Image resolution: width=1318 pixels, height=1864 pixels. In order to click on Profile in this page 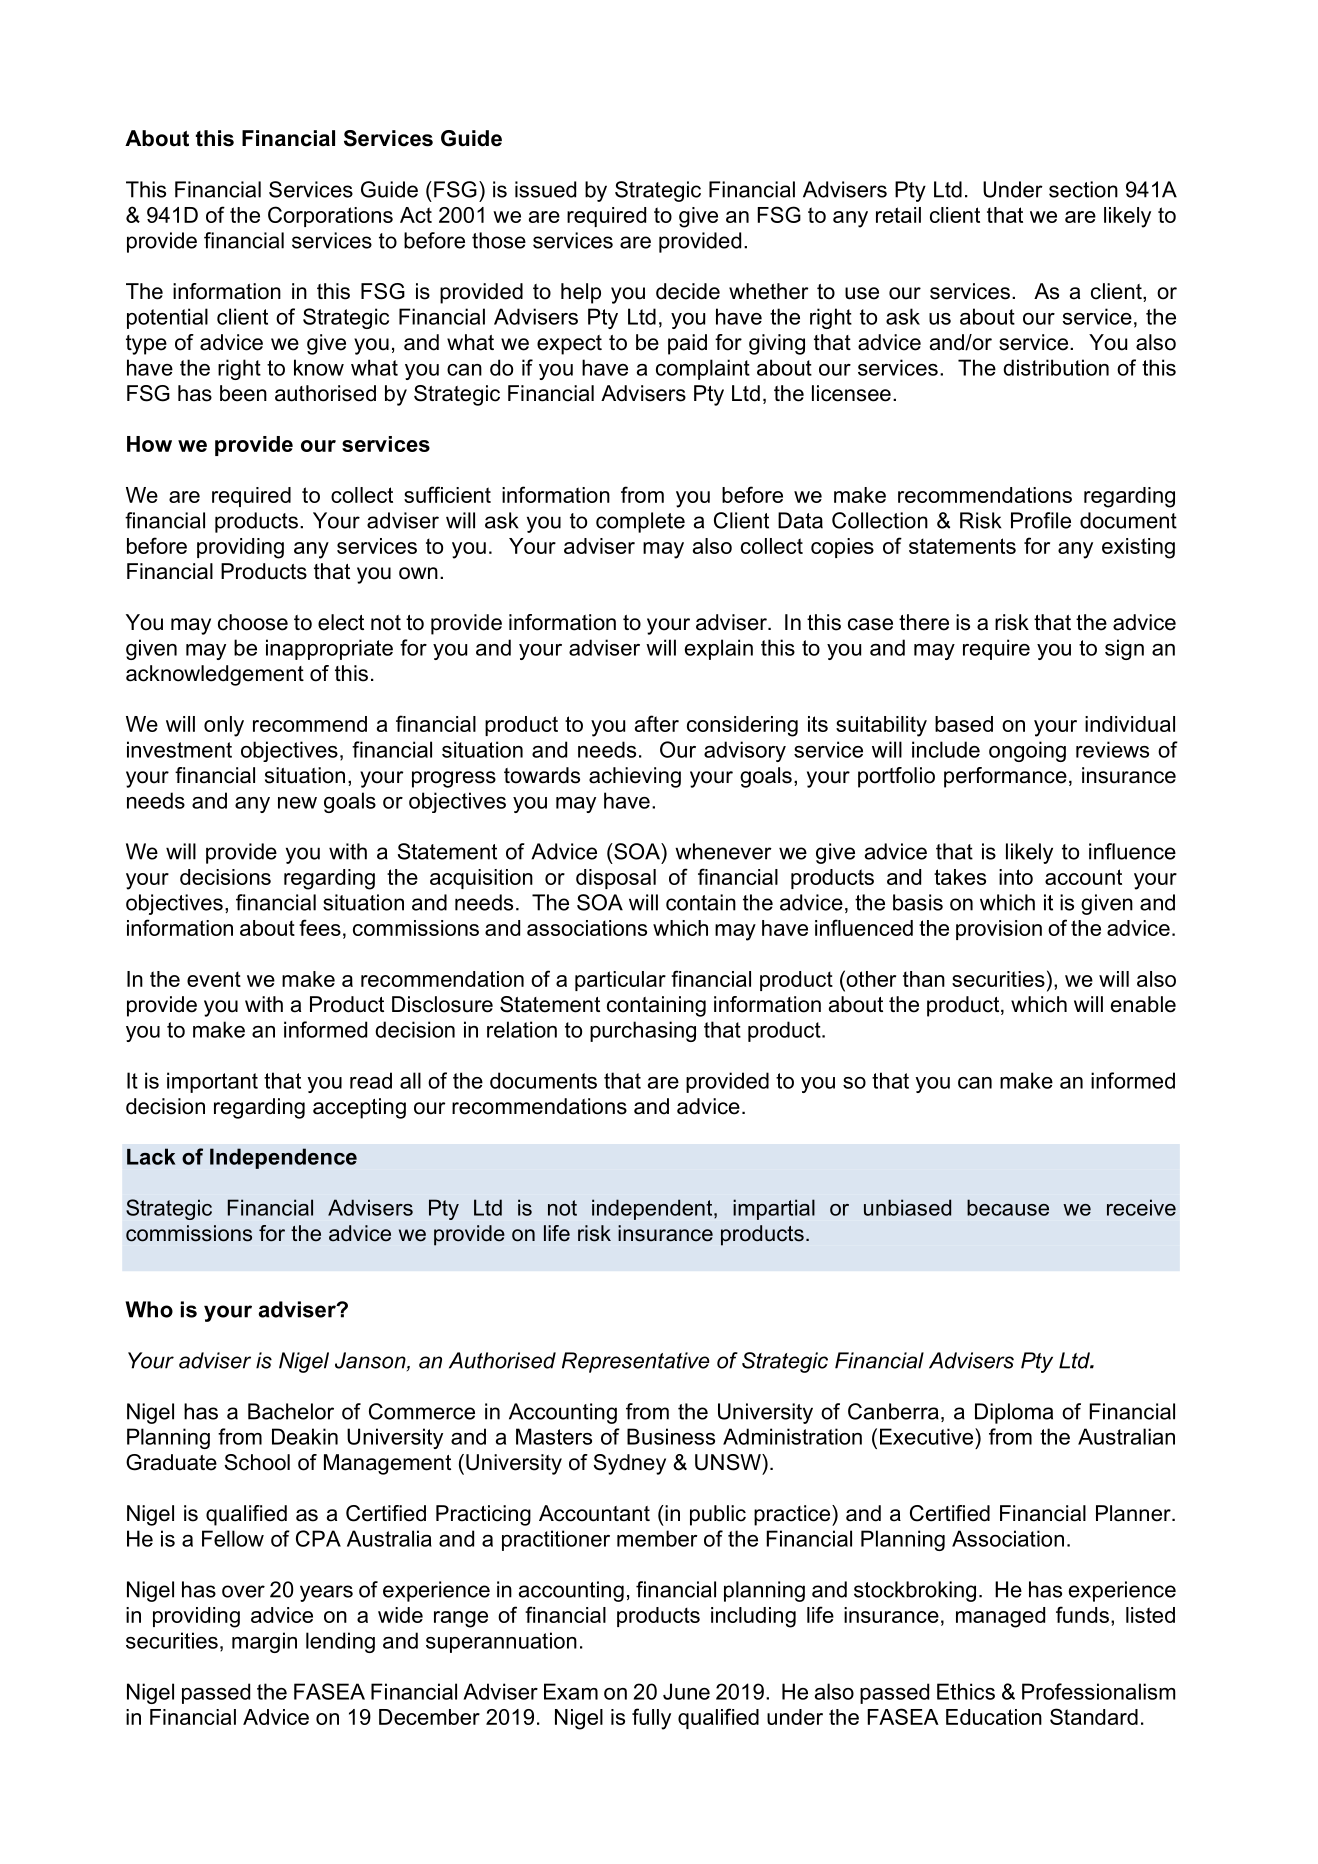, I will do `click(1041, 520)`.
